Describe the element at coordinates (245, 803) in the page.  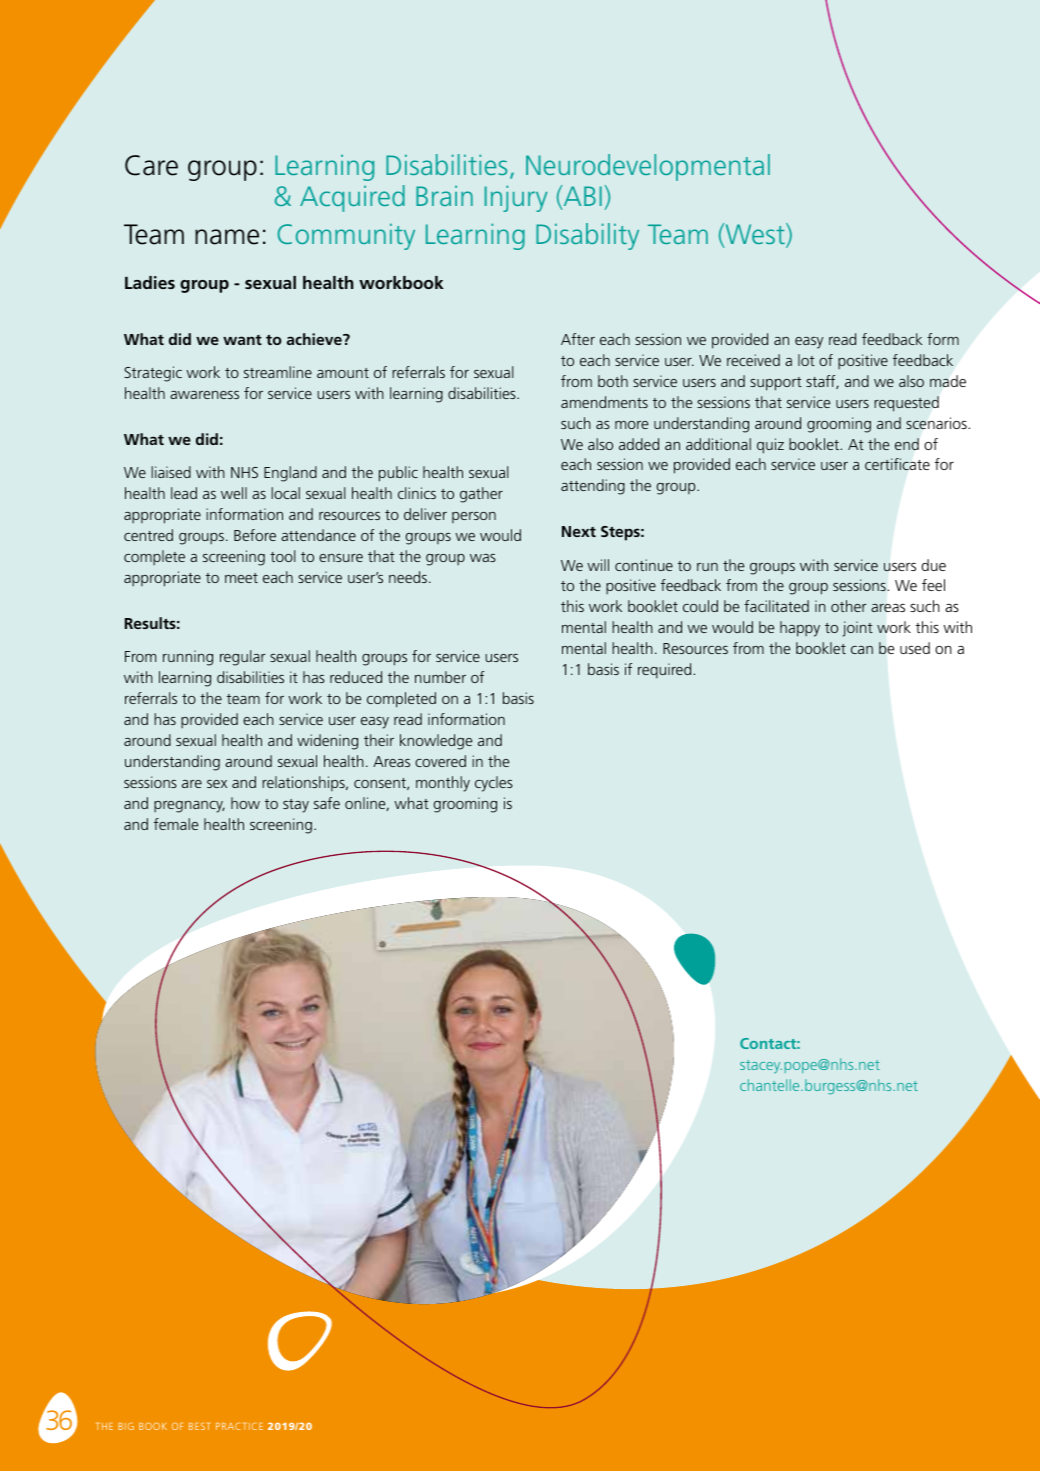
I see `how` at that location.
